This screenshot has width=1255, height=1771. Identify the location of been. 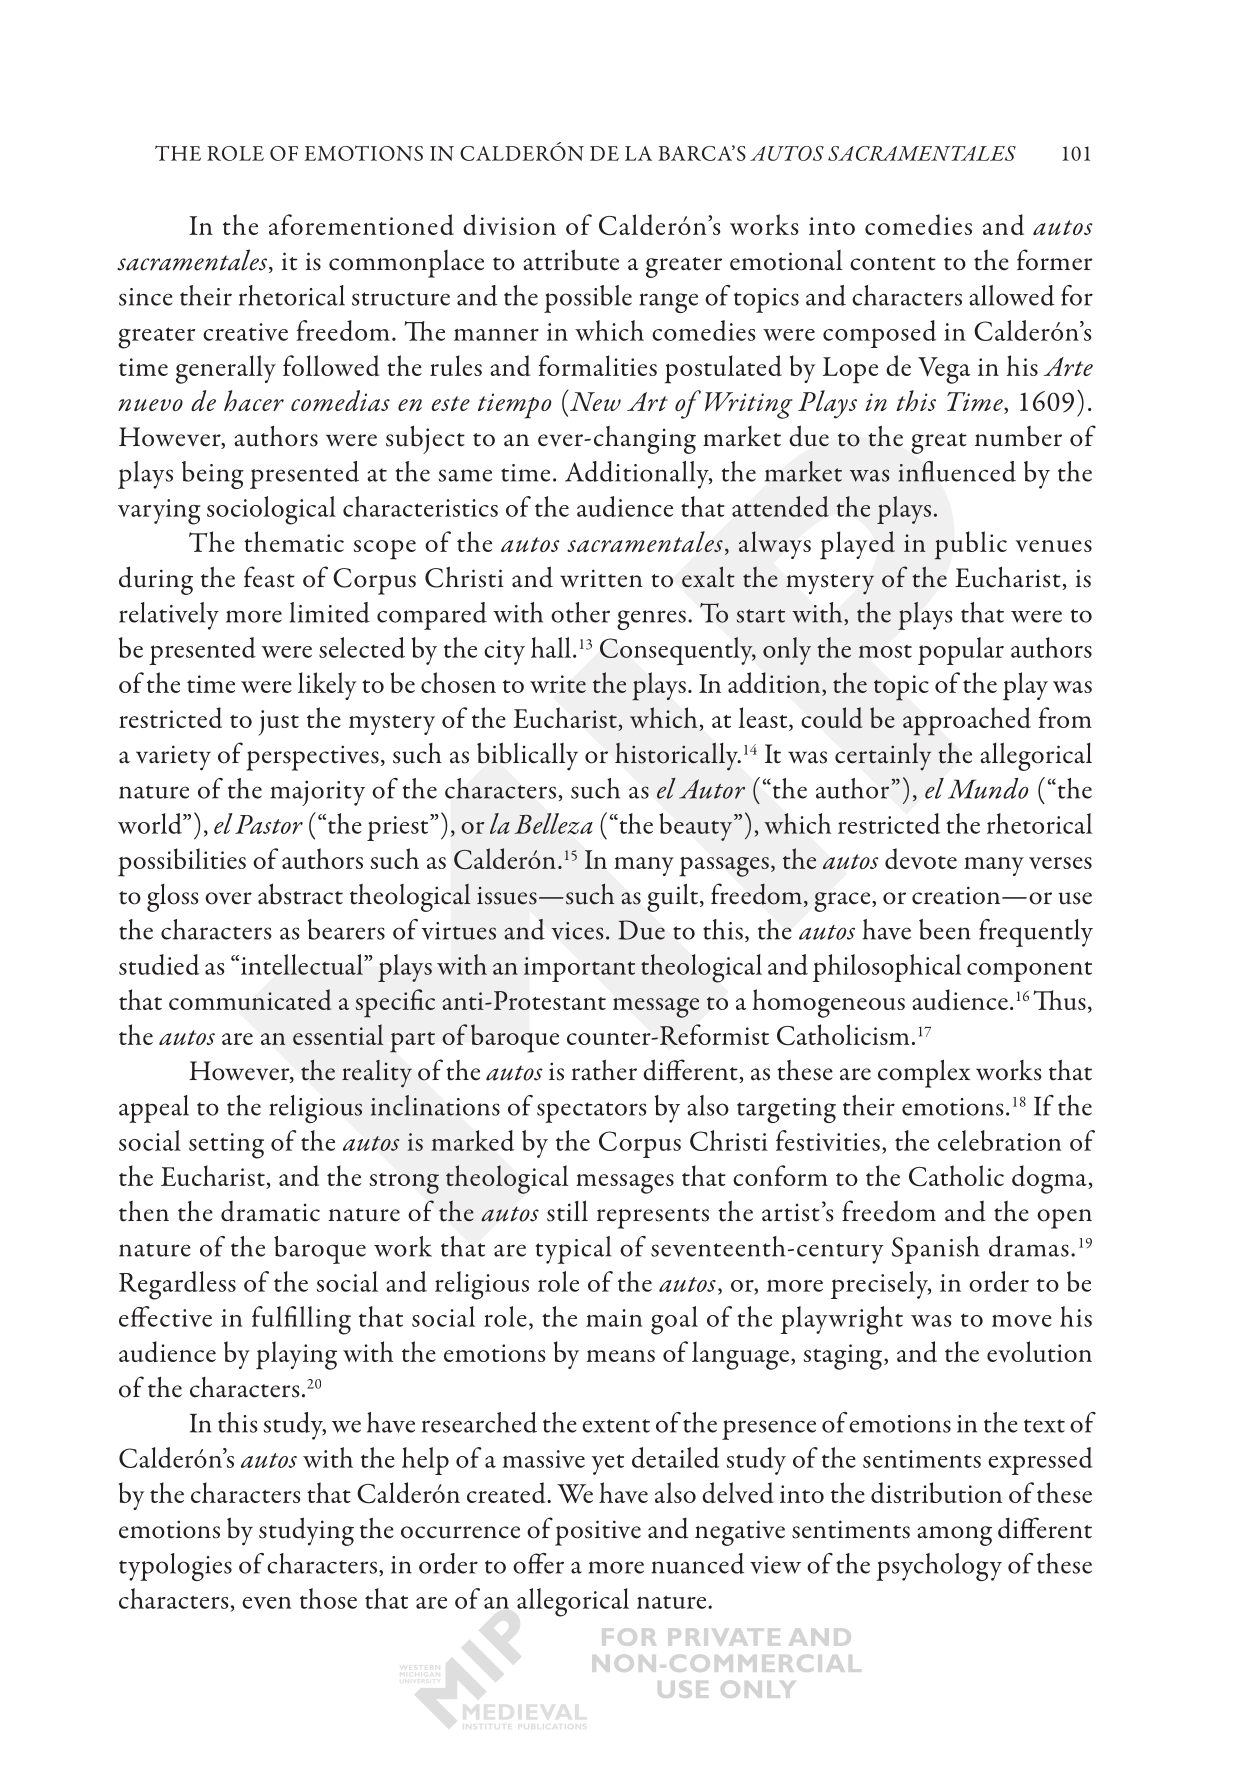
(945, 929).
